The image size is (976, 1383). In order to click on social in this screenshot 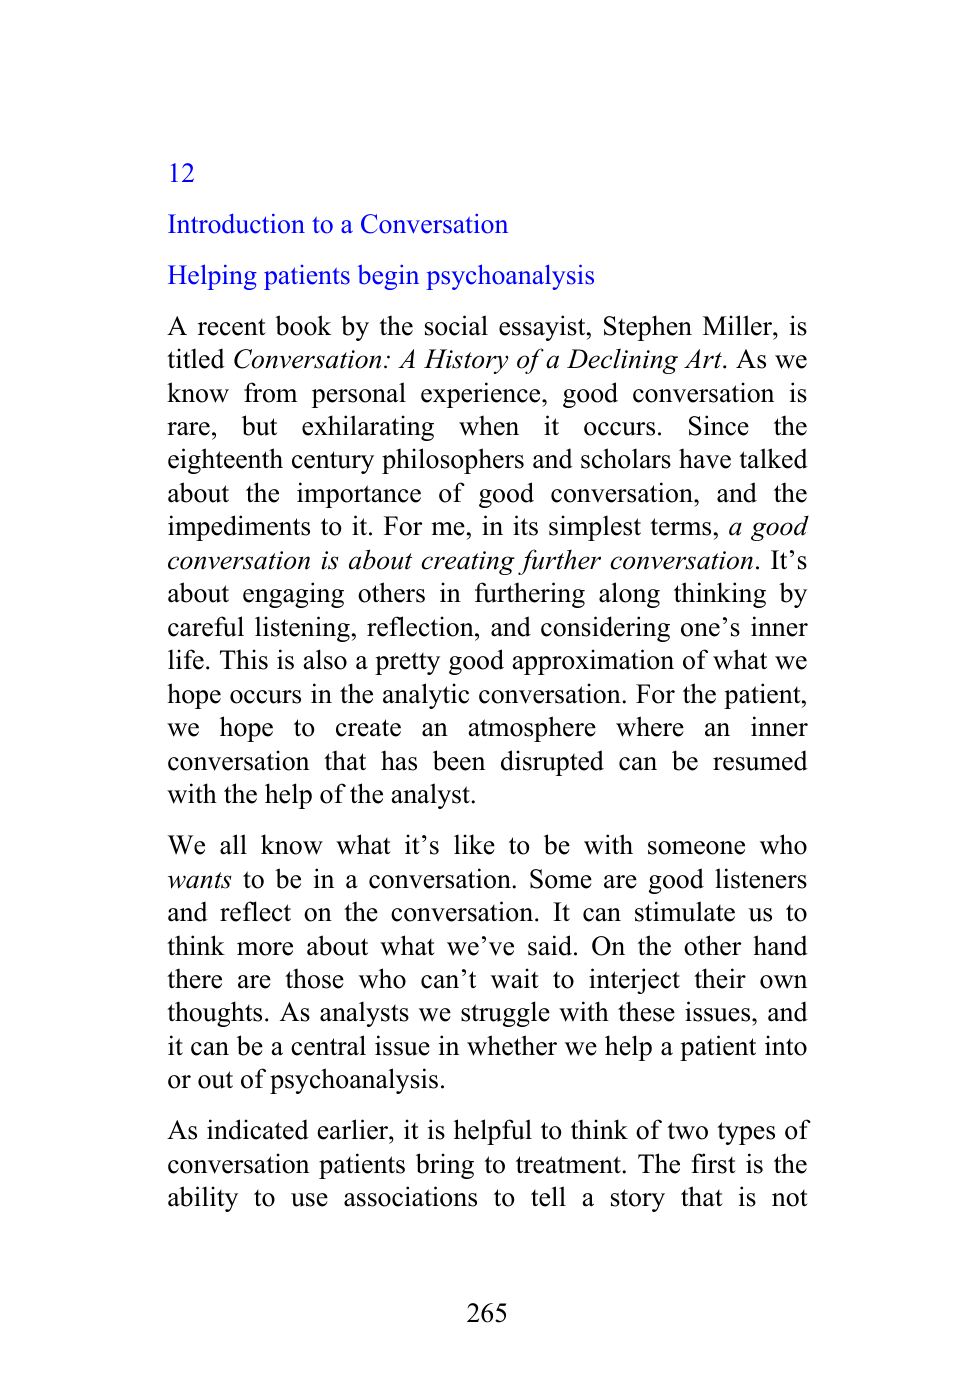, I will do `click(456, 325)`.
